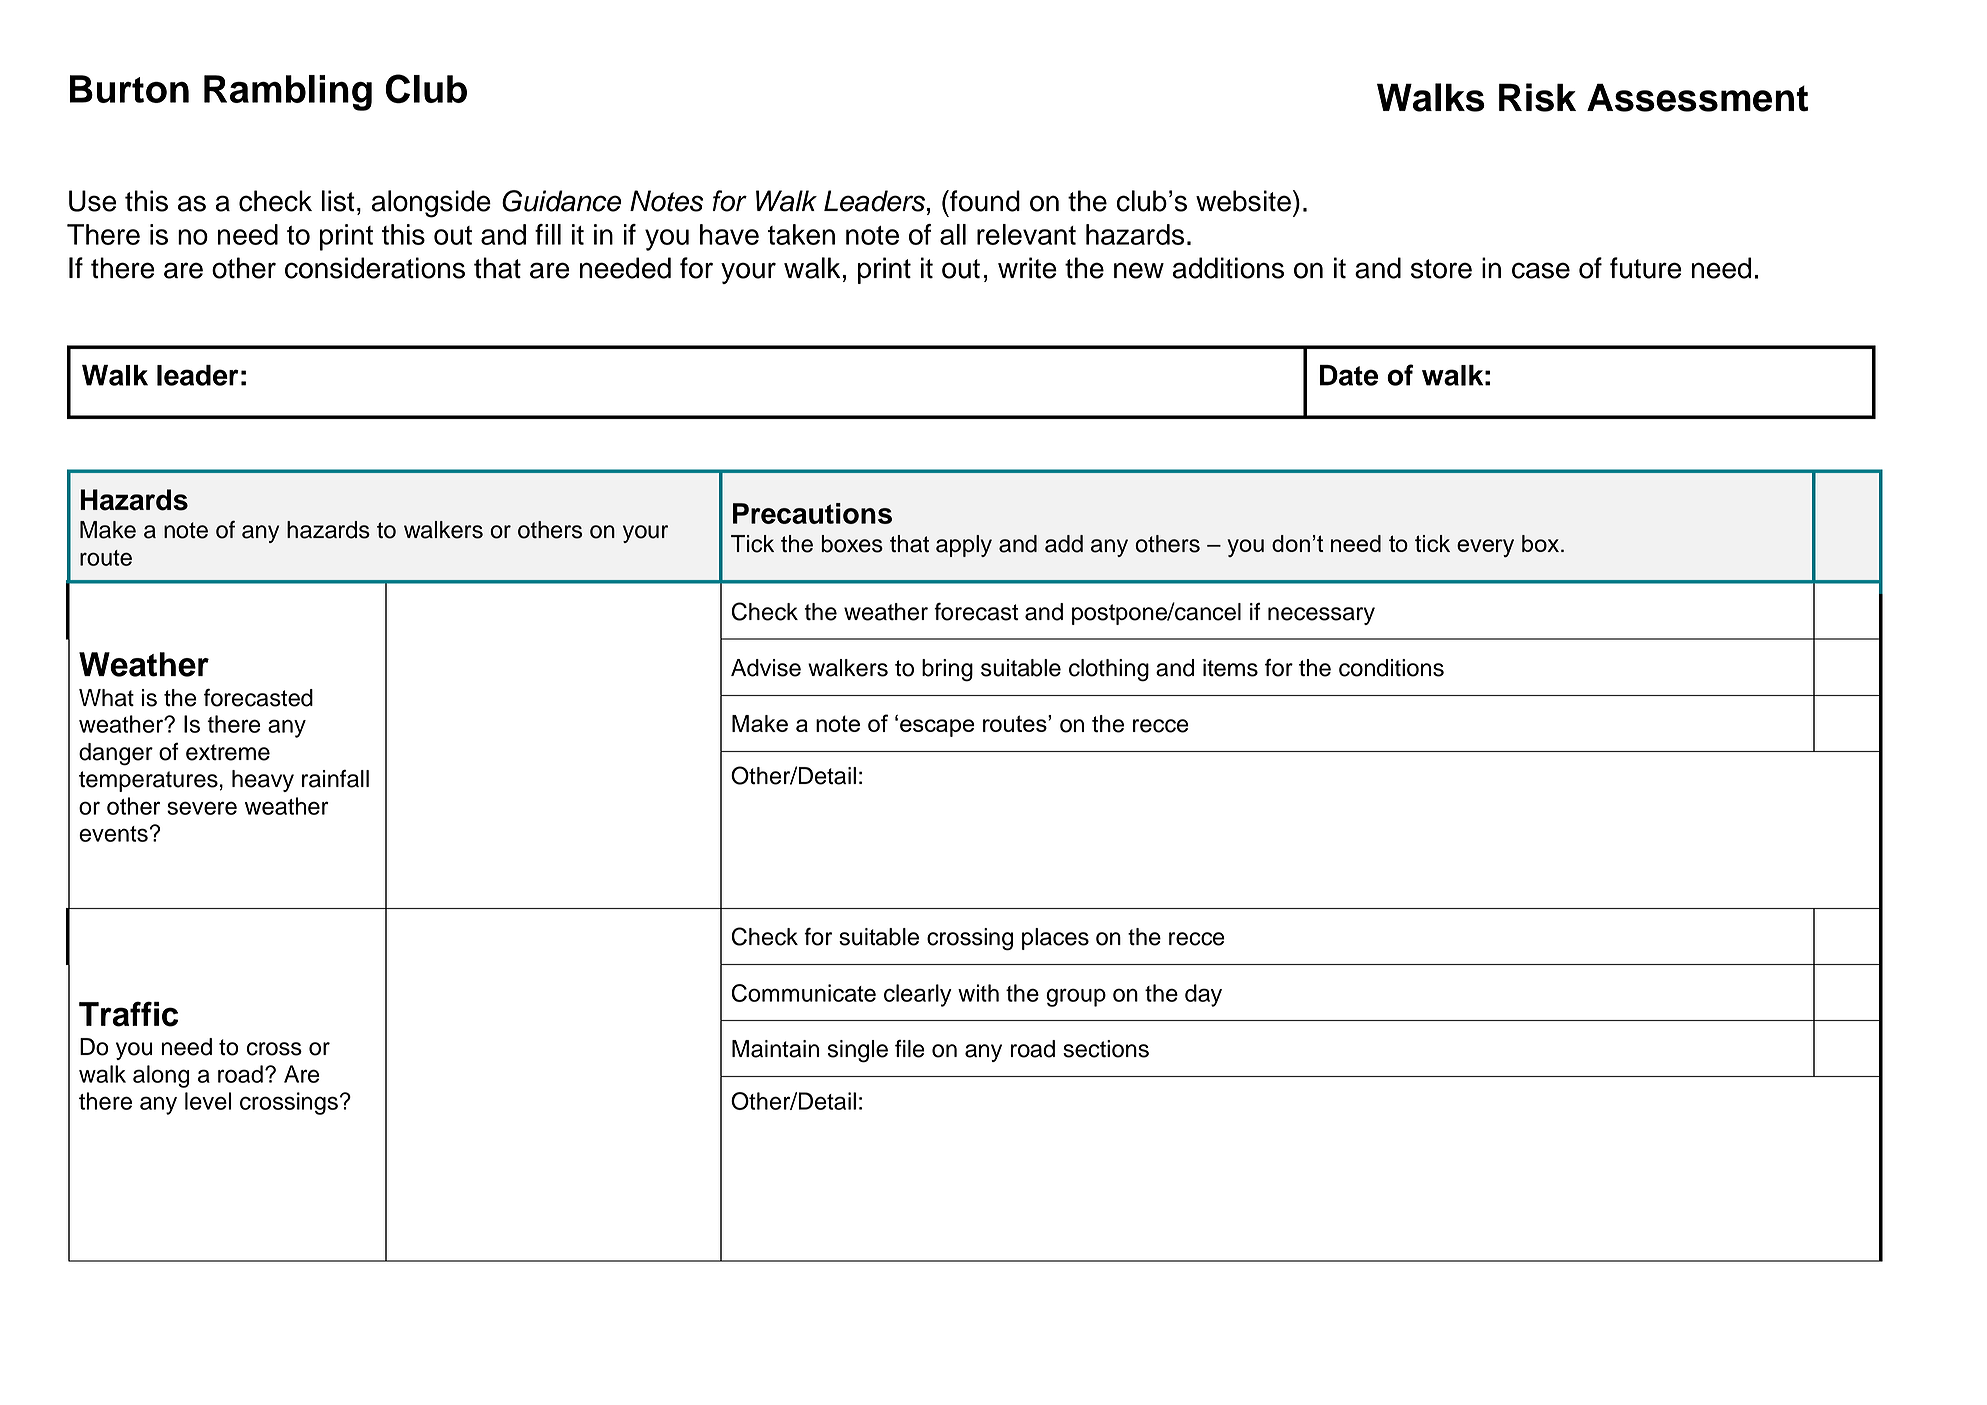  What do you see at coordinates (208, 1101) in the screenshot?
I see `level` at bounding box center [208, 1101].
